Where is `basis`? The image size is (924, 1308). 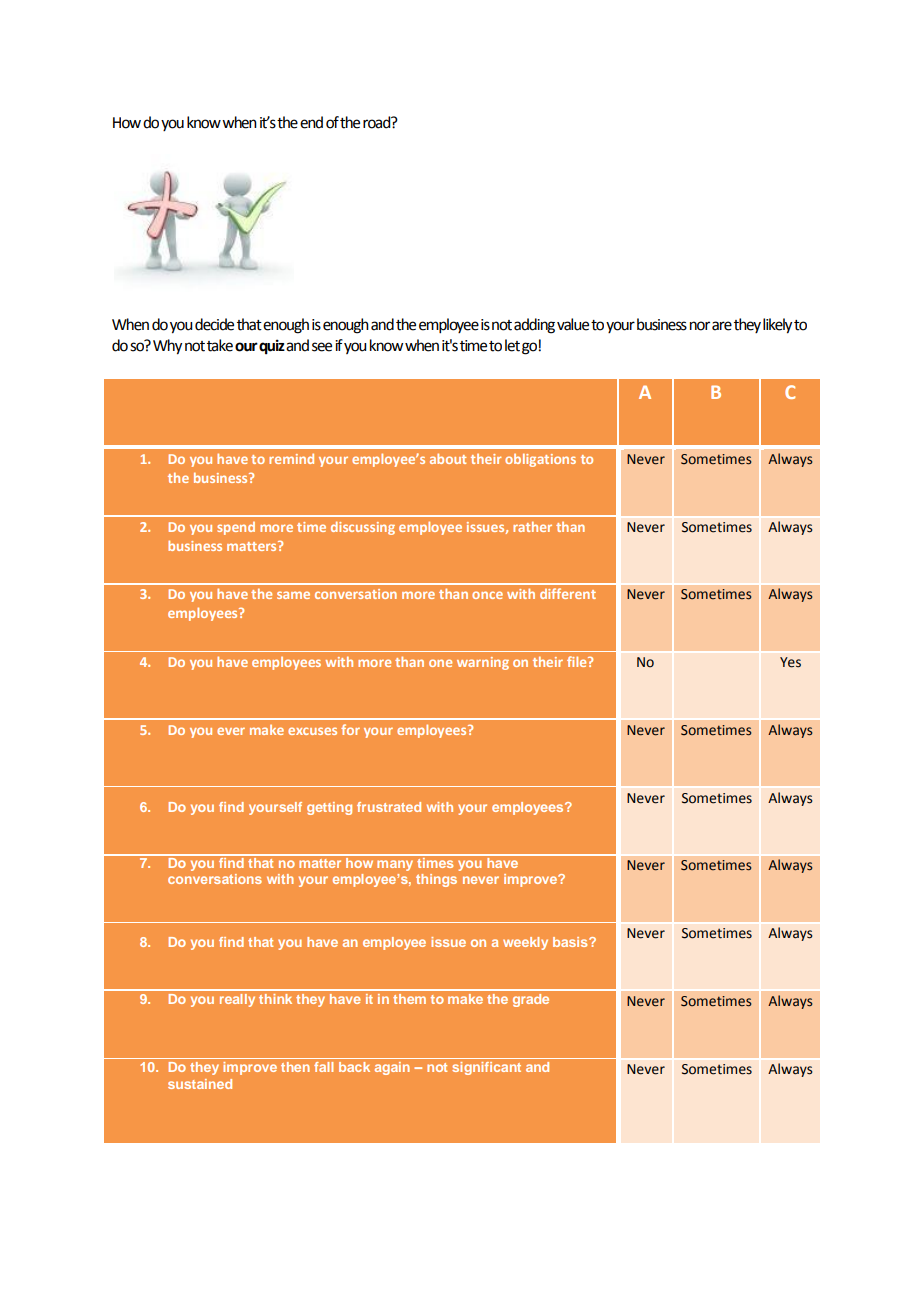 basis is located at coordinates (571, 942).
